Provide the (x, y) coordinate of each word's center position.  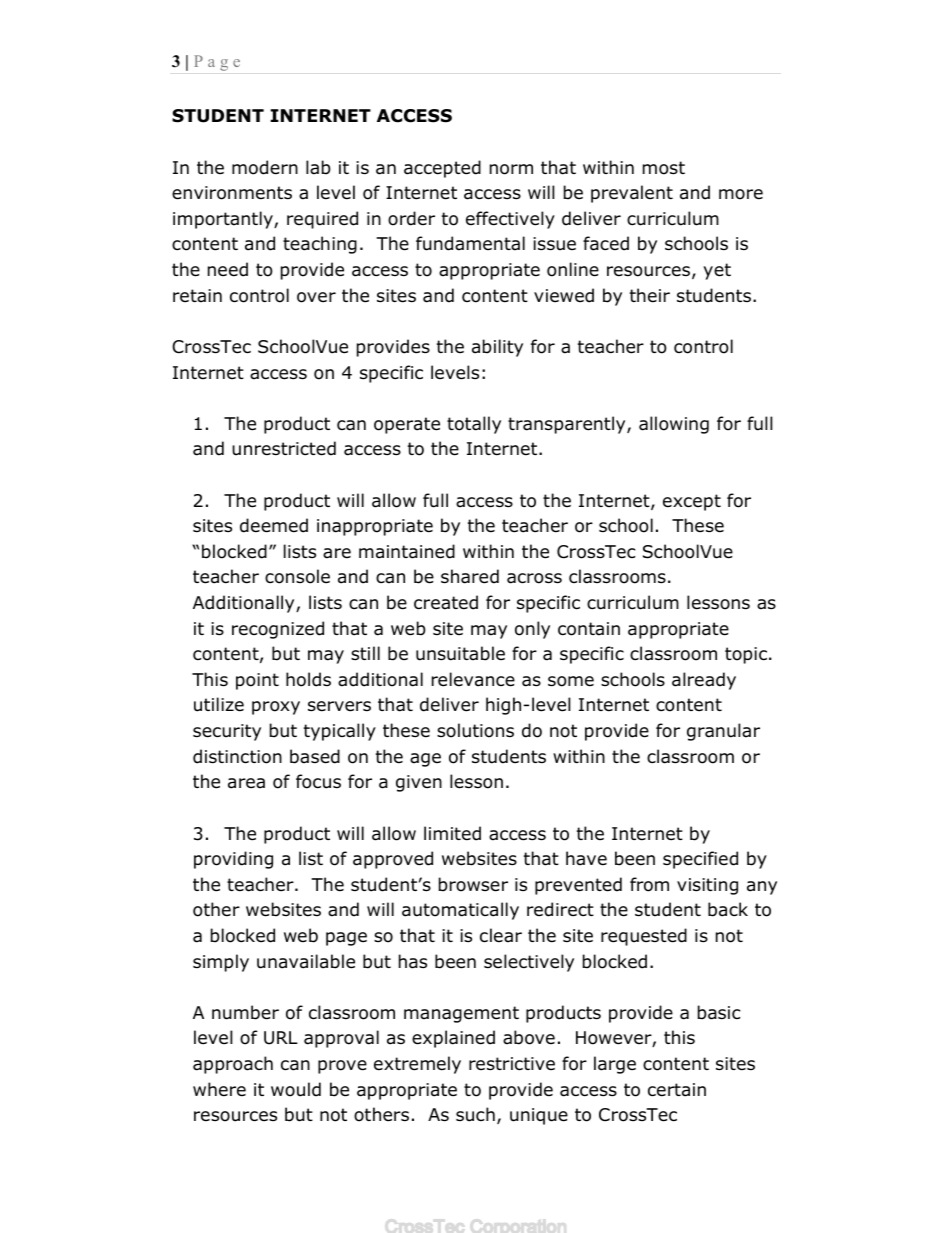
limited (452, 833)
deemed (274, 525)
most (664, 168)
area (246, 783)
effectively (510, 220)
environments (232, 193)
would (296, 1089)
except (692, 502)
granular (723, 732)
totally (474, 425)
